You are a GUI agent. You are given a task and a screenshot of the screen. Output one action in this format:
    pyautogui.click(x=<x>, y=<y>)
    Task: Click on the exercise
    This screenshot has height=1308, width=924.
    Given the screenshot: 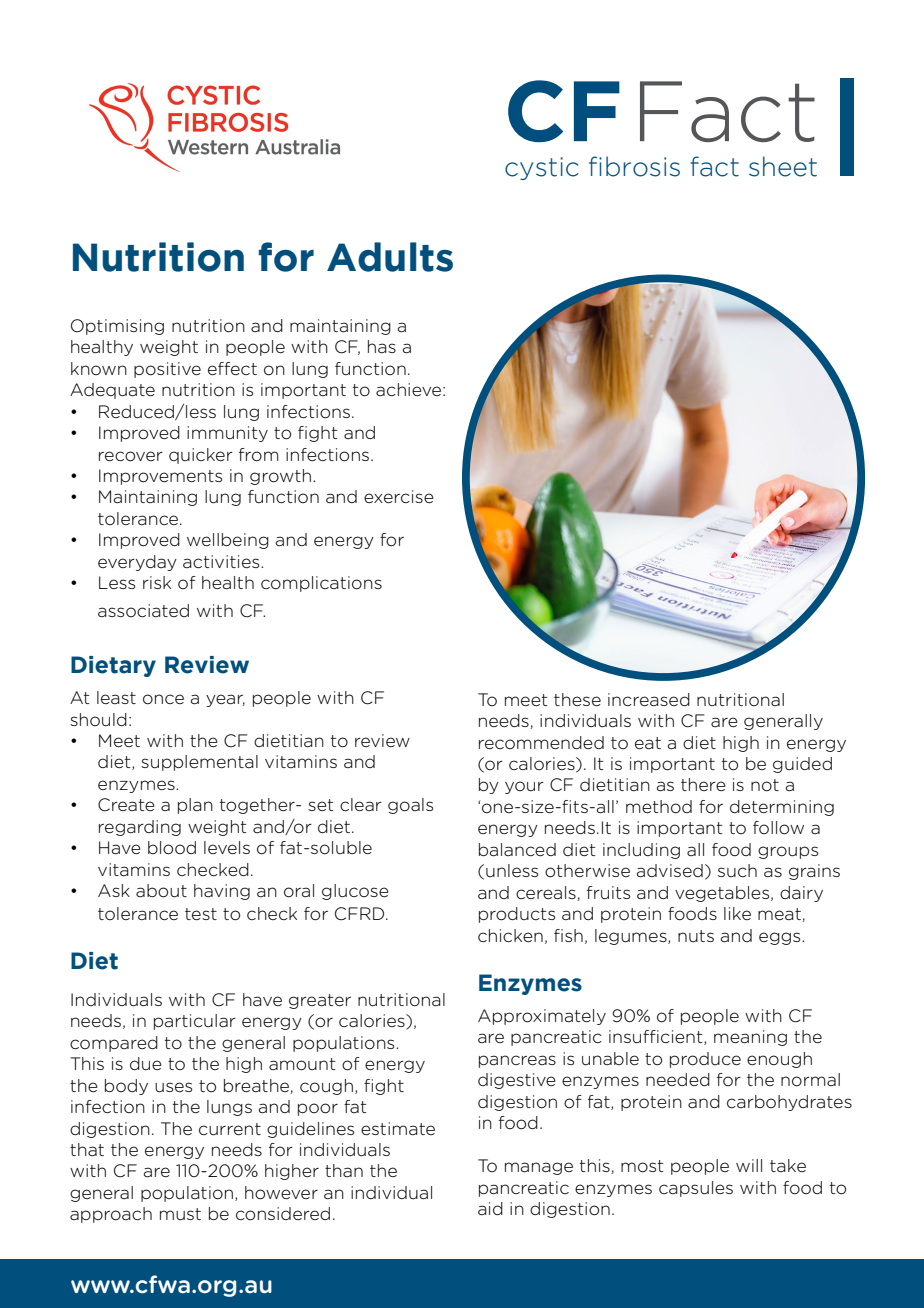 What is the action you would take?
    pyautogui.click(x=399, y=497)
